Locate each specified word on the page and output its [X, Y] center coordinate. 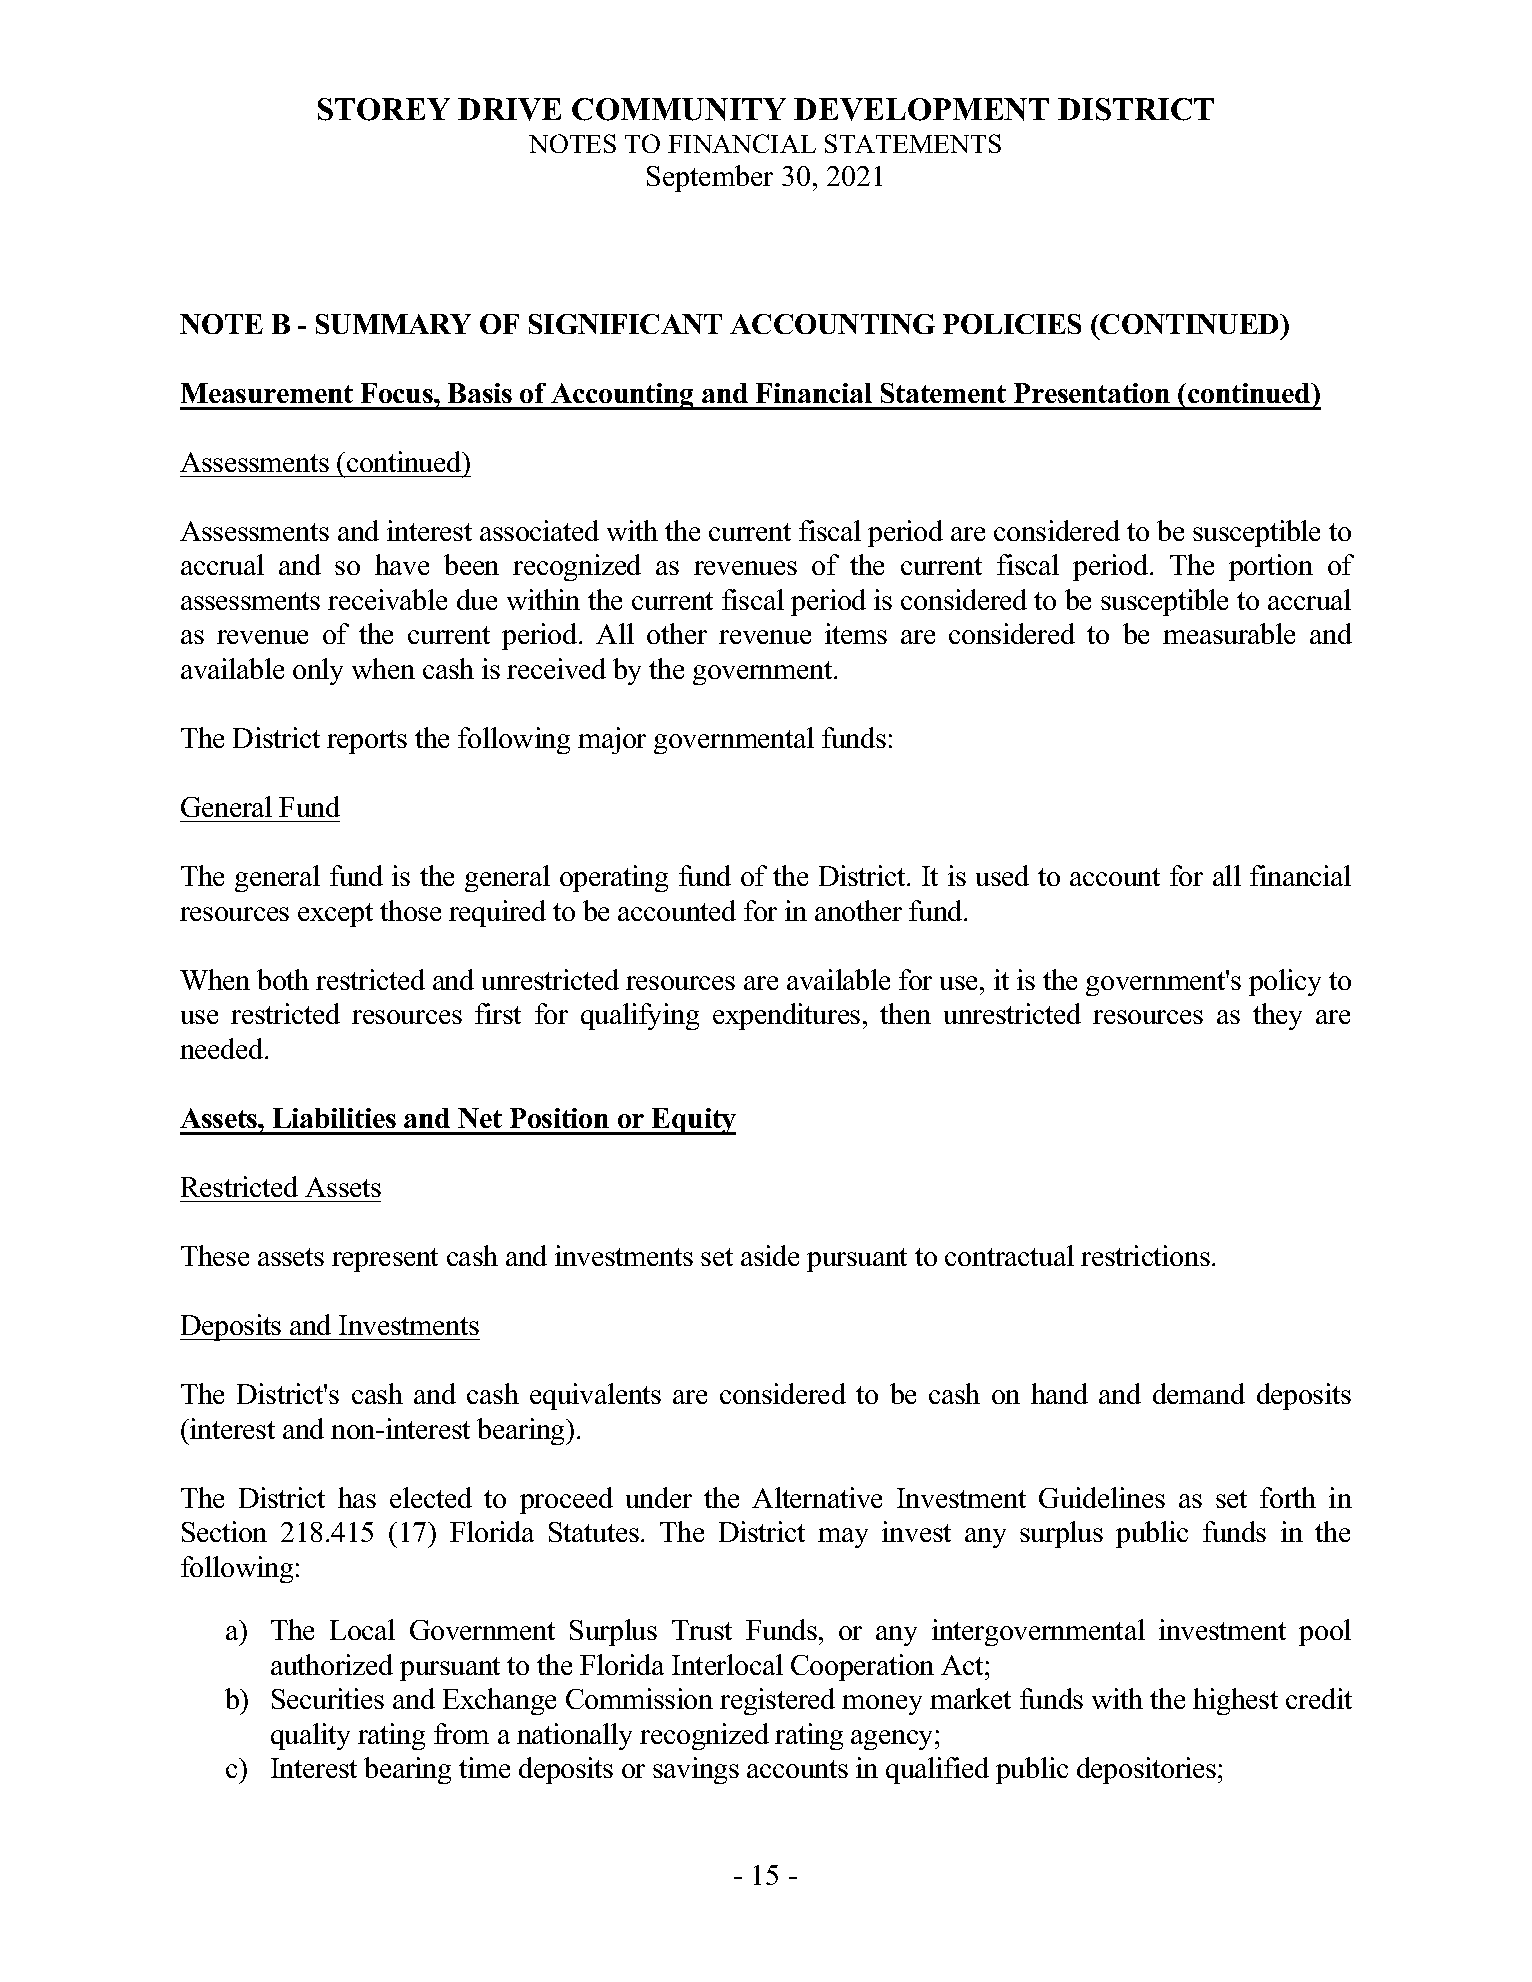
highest [1235, 1701]
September [710, 178]
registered [777, 1701]
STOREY [384, 109]
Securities [328, 1698]
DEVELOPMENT [921, 109]
